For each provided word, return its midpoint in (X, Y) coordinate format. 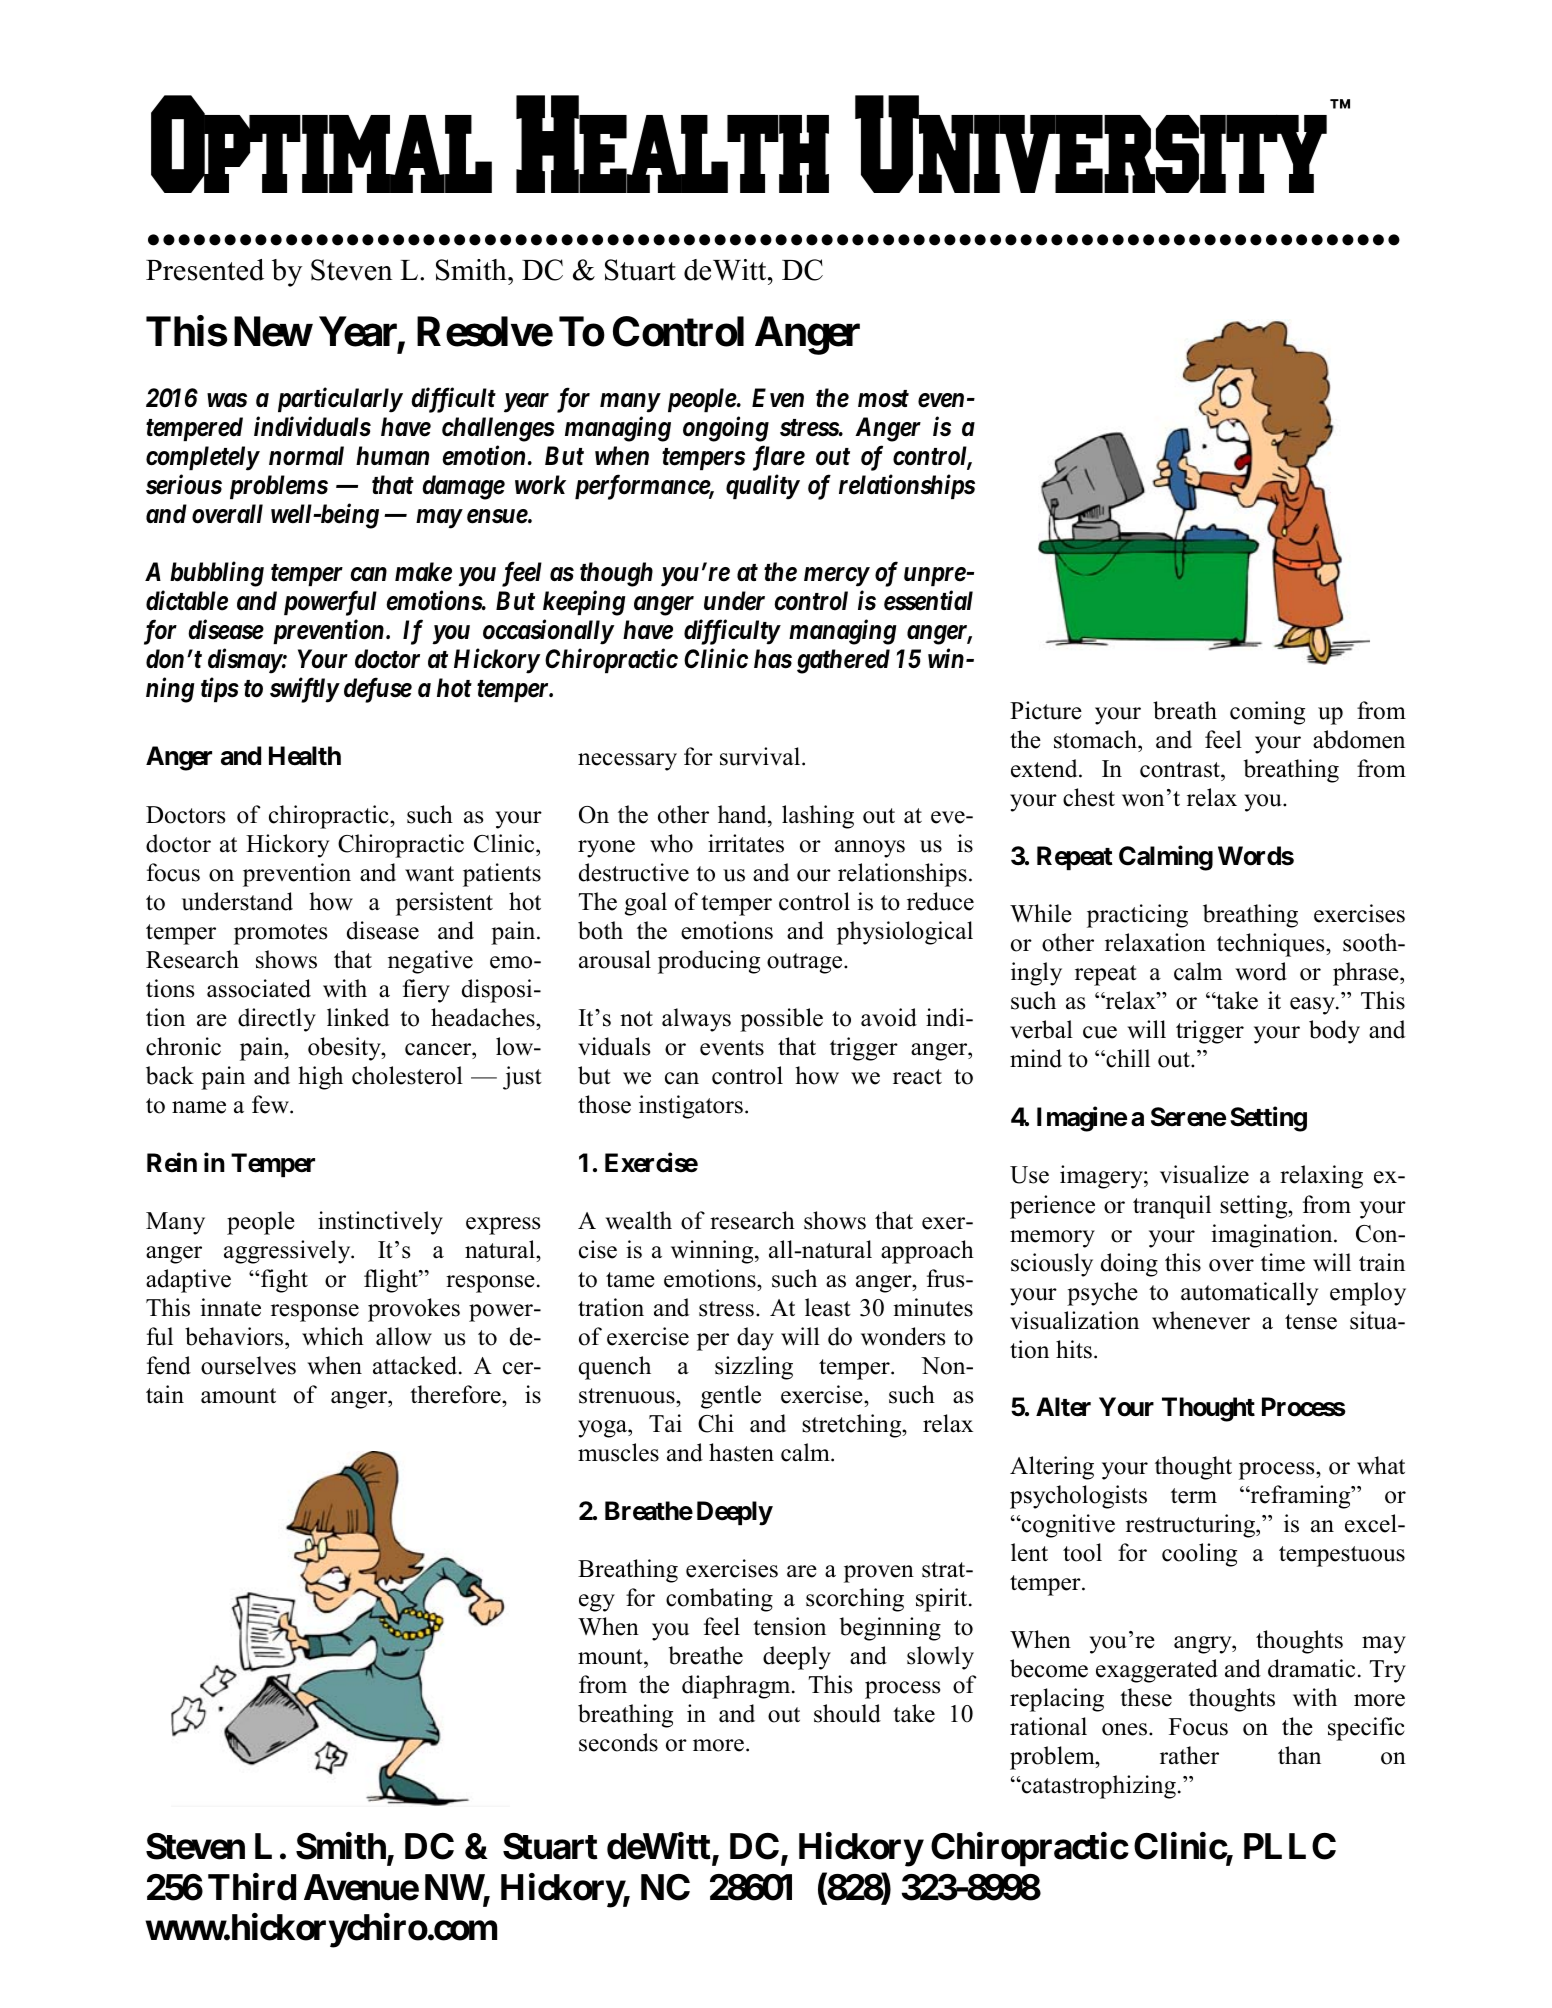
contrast (1181, 771)
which (333, 1336)
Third (252, 1887)
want (429, 874)
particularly (340, 400)
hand (743, 814)
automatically (1249, 1294)
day (755, 1339)
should (847, 1713)
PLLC (1290, 1846)
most (883, 399)
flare (779, 458)
